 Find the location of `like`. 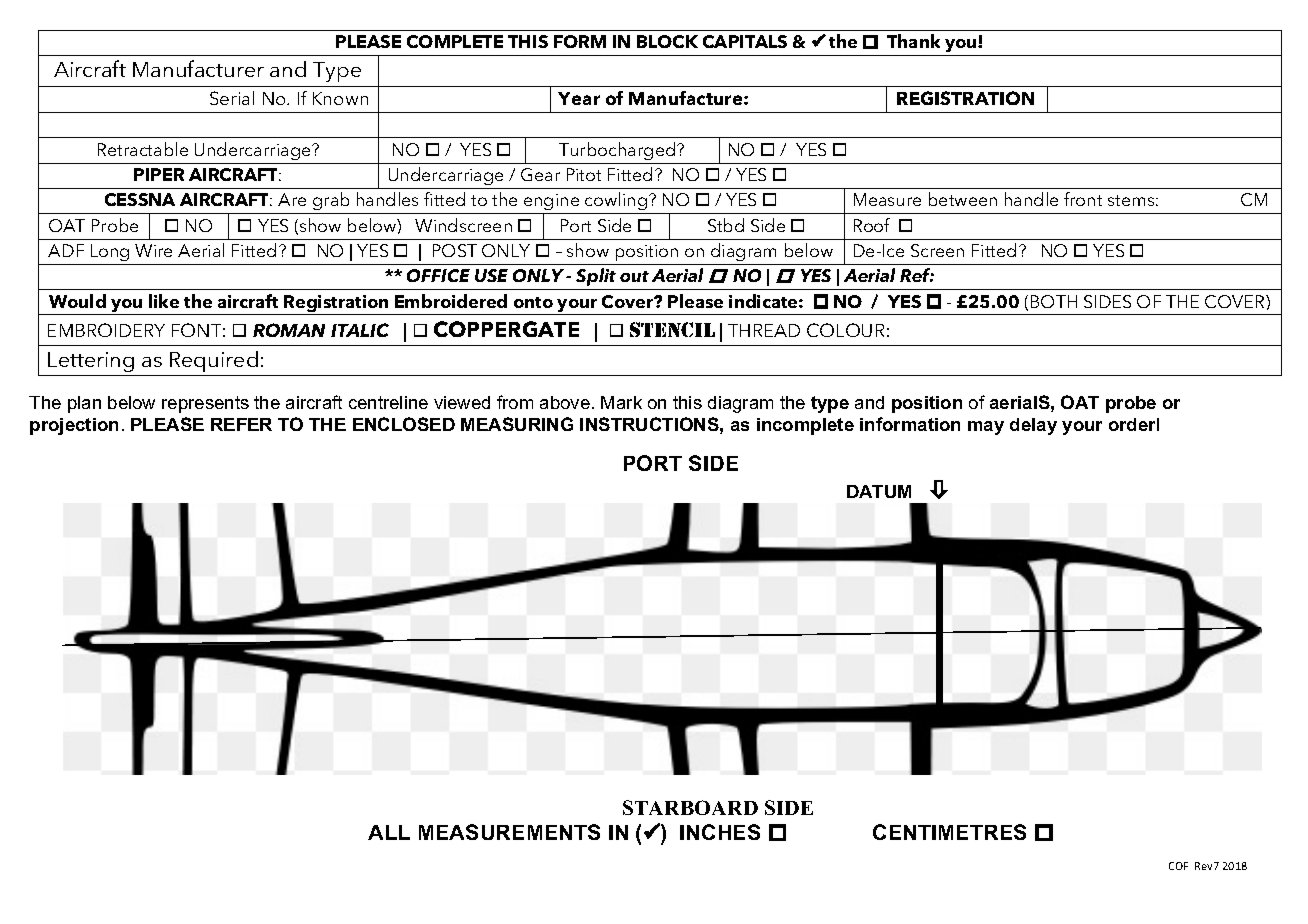

like is located at coordinates (164, 301).
